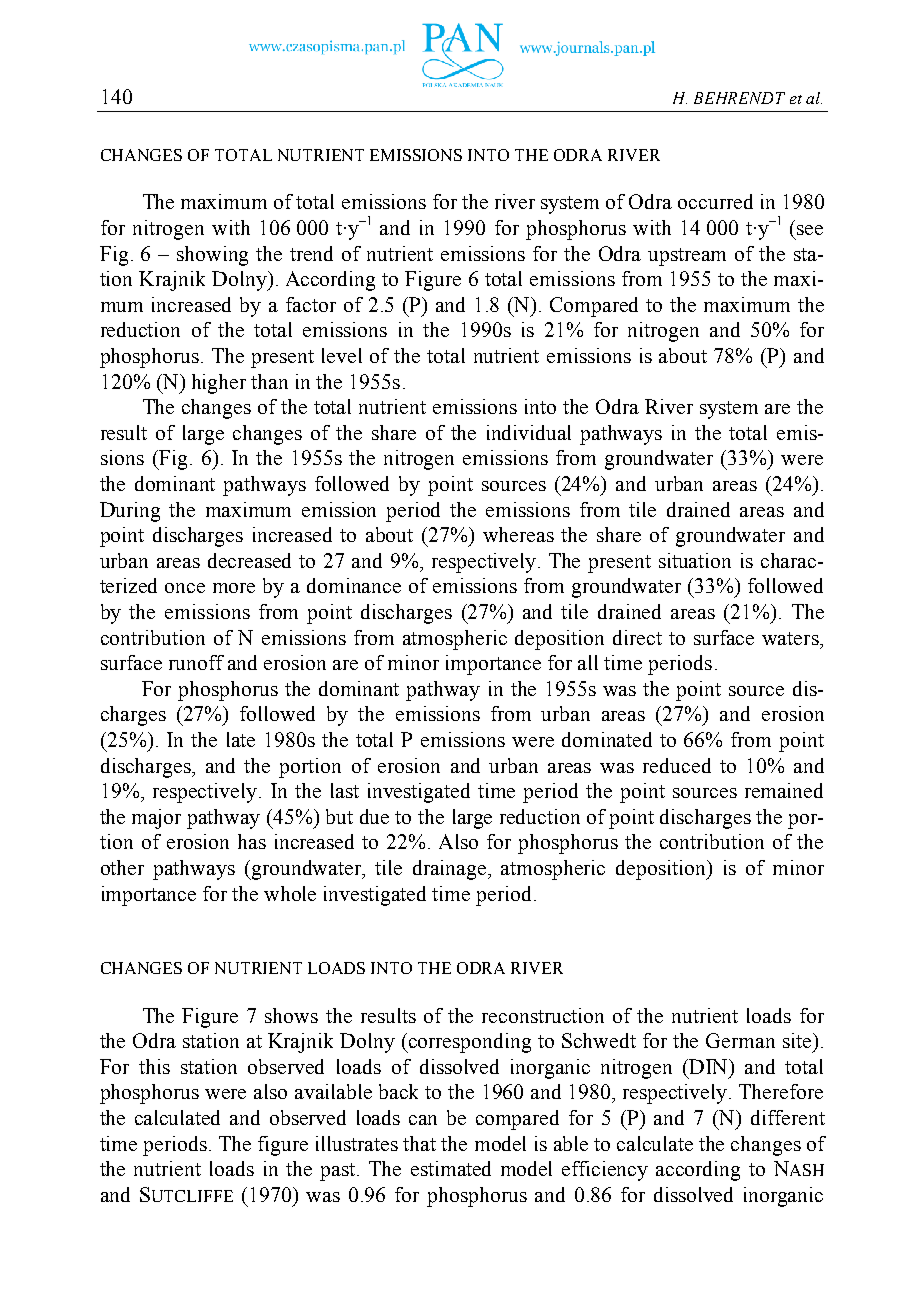  Describe the element at coordinates (588, 662) in the image. I see `all` at that location.
